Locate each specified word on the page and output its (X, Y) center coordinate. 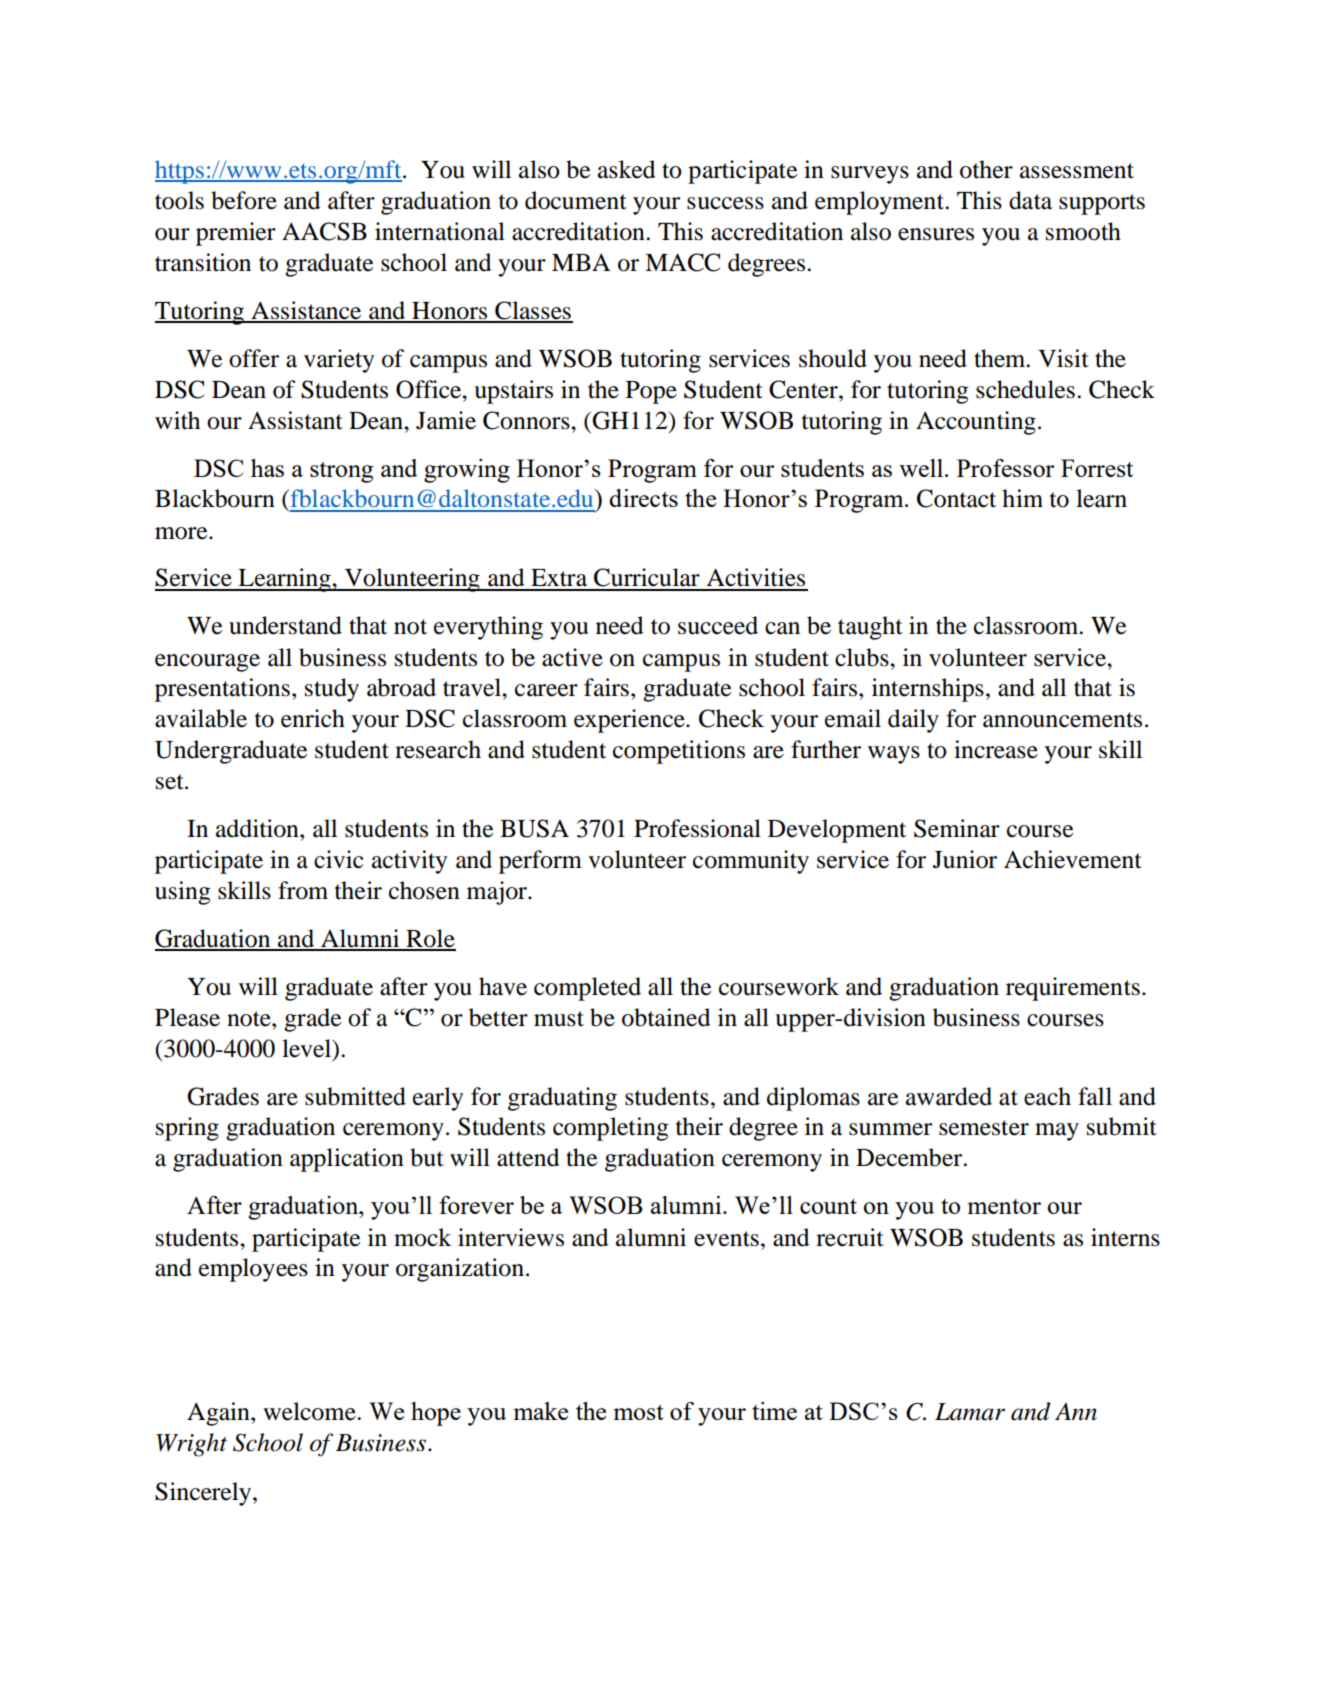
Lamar (970, 1412)
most (638, 1412)
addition (258, 828)
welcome (310, 1411)
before (244, 200)
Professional (697, 828)
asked (626, 169)
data (1030, 200)
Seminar (957, 828)
